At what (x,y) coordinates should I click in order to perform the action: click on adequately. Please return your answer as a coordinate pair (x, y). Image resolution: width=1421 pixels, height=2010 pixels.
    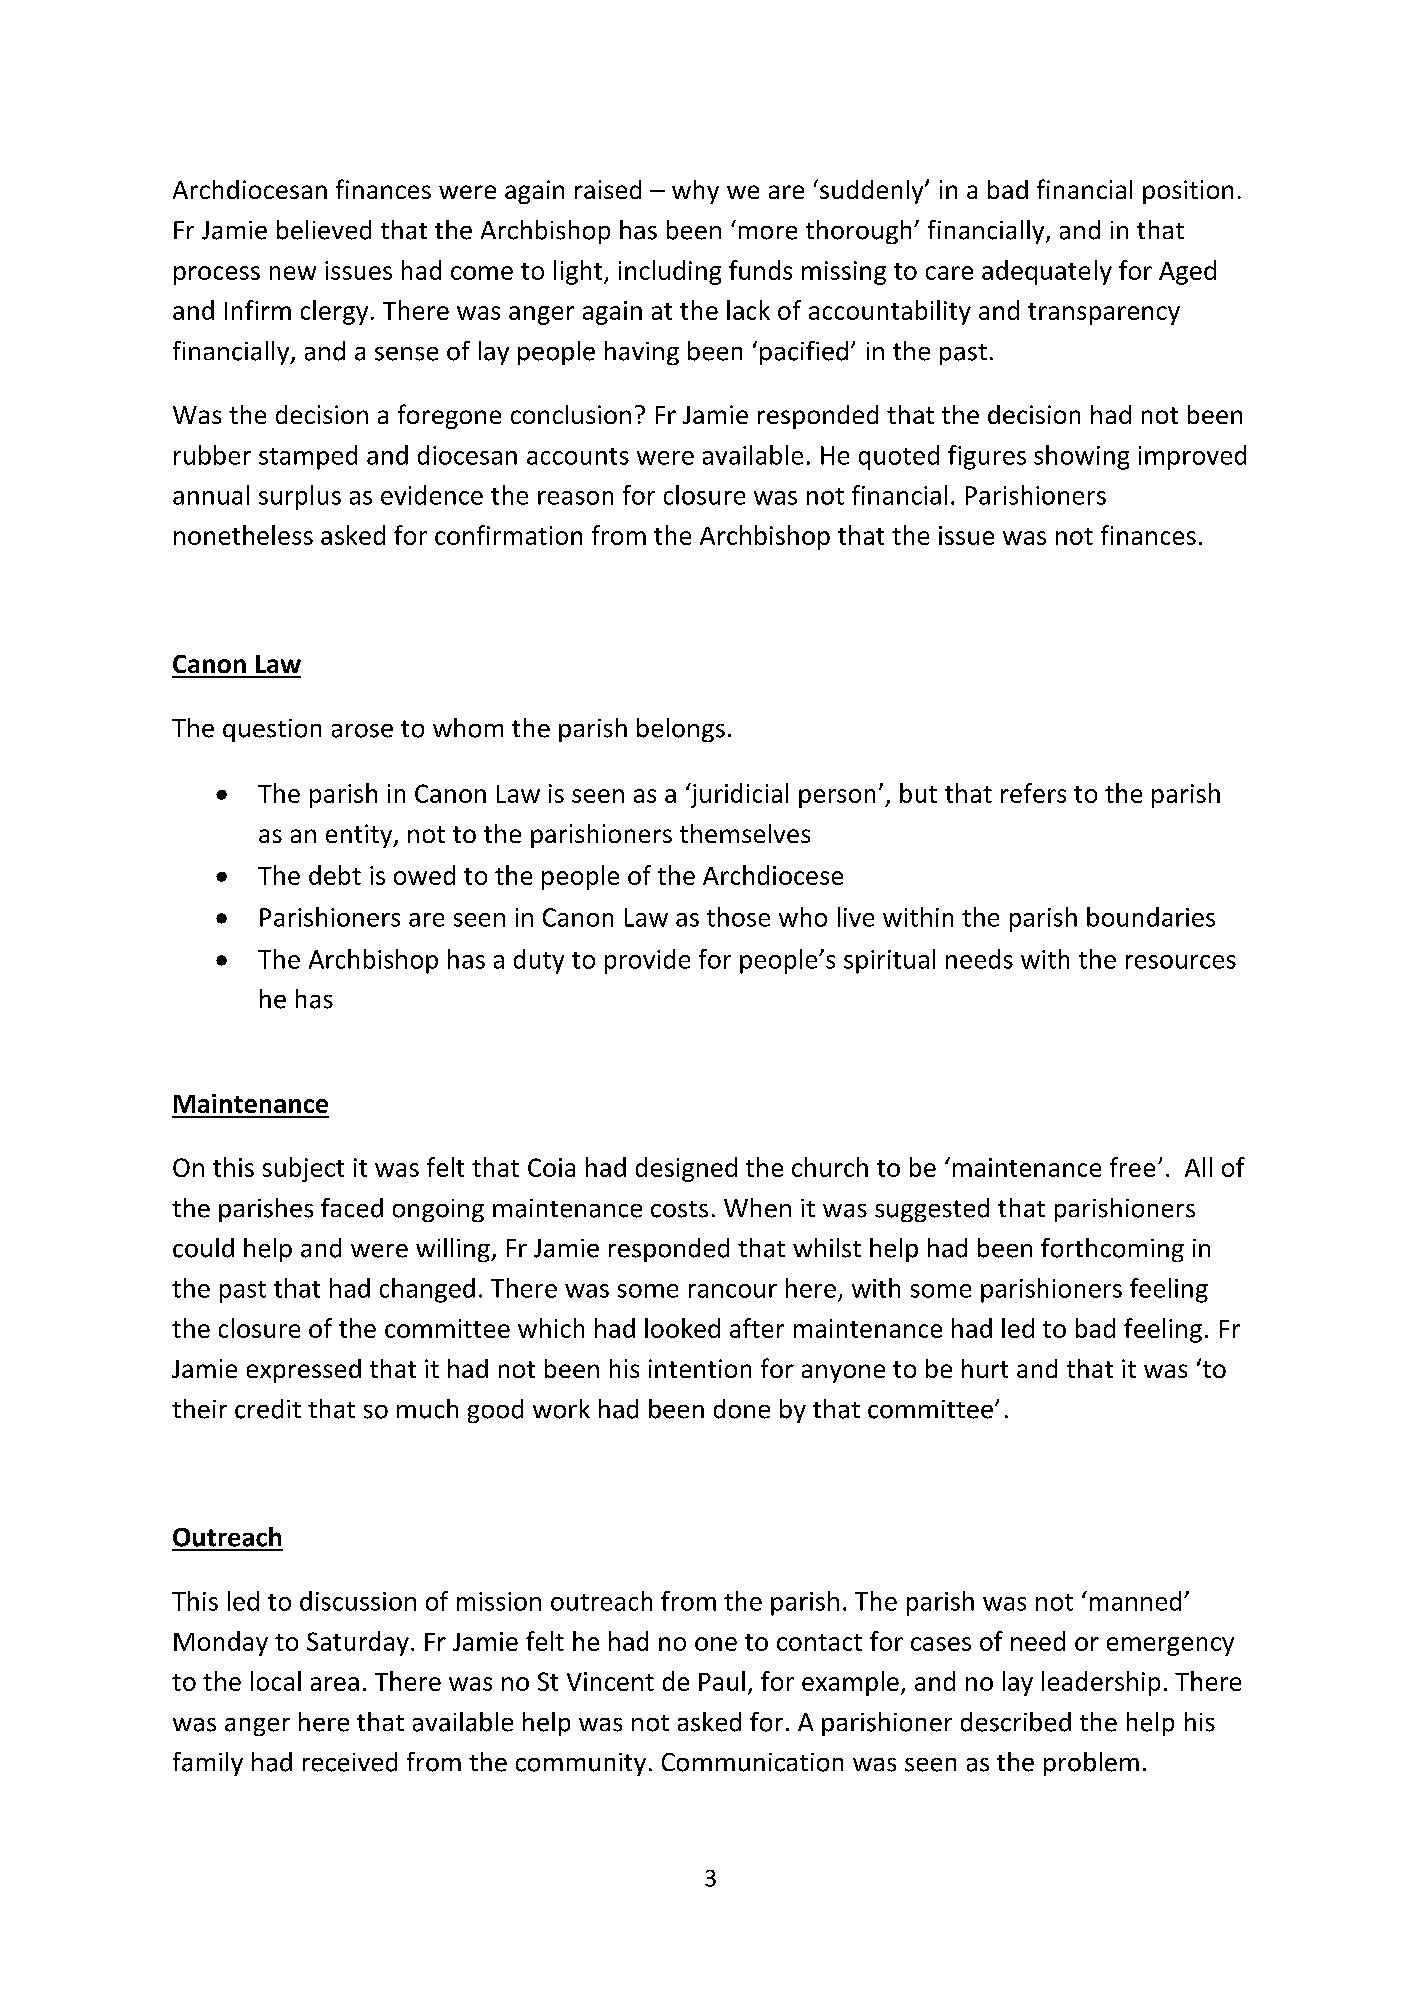
    Looking at the image, I should click on (1047, 272).
